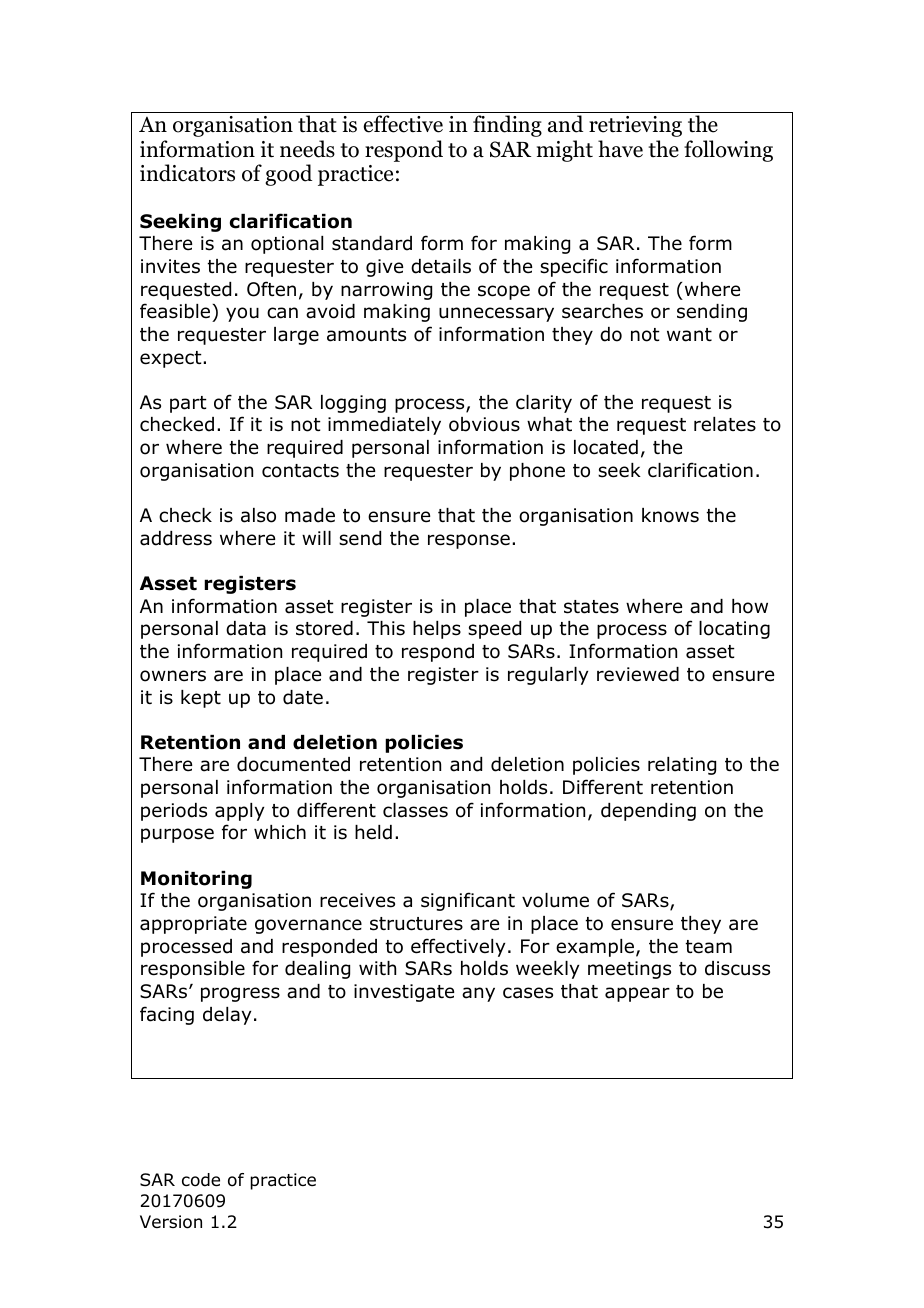  I want to click on part, so click(188, 404).
